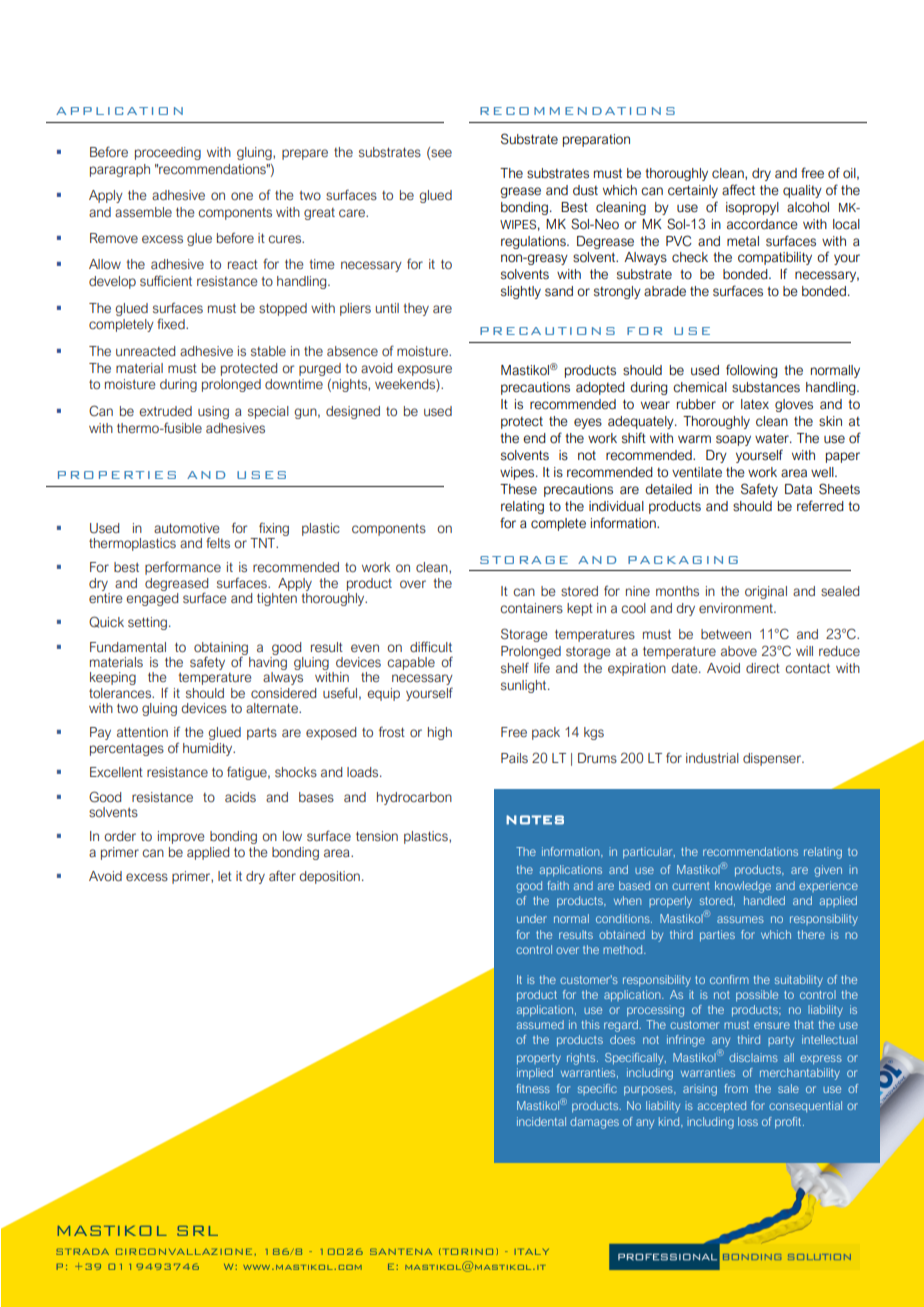 This screenshot has width=924, height=1307. What do you see at coordinates (763, 668) in the screenshot?
I see `direct` at bounding box center [763, 668].
